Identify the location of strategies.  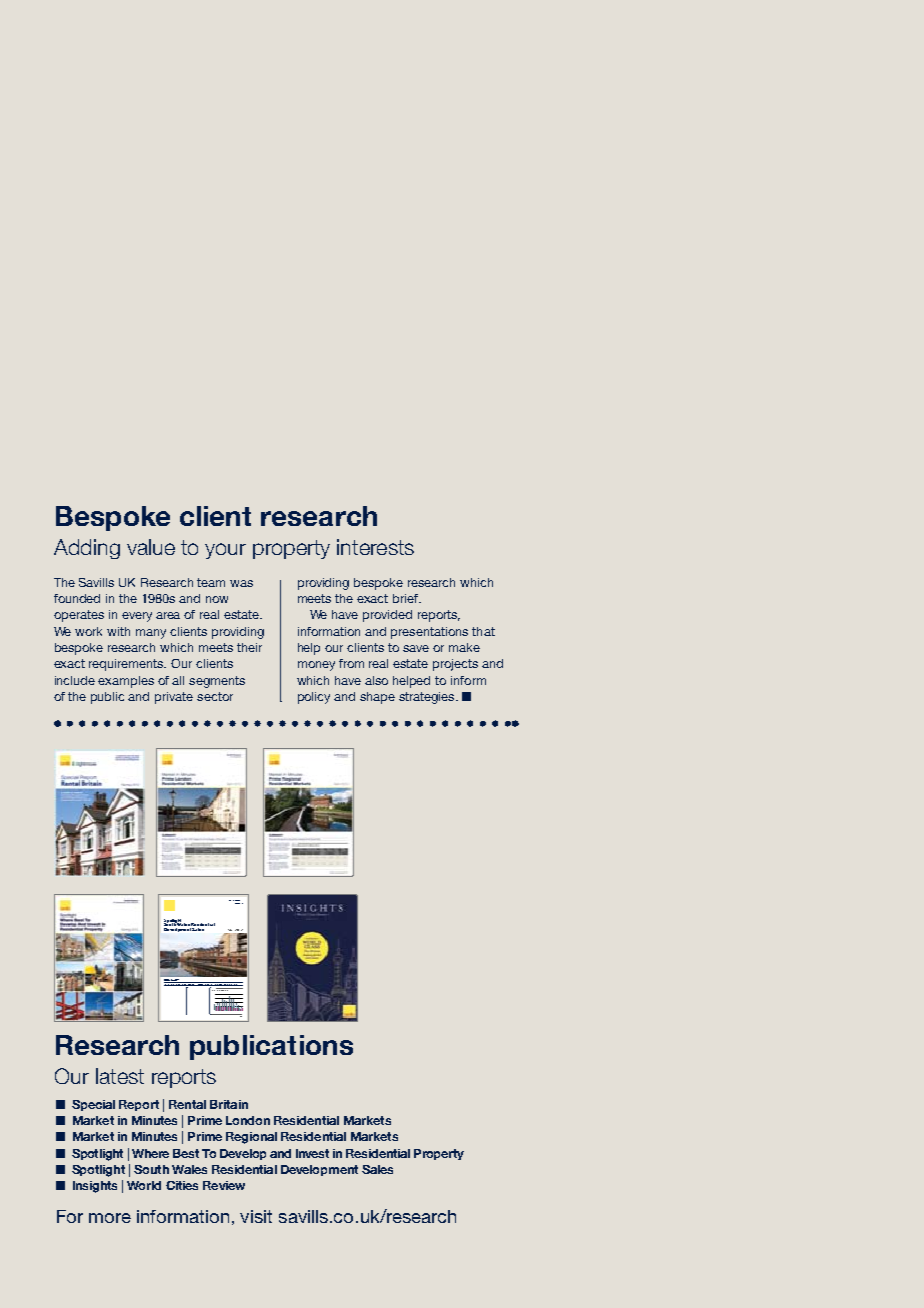
(428, 698).
